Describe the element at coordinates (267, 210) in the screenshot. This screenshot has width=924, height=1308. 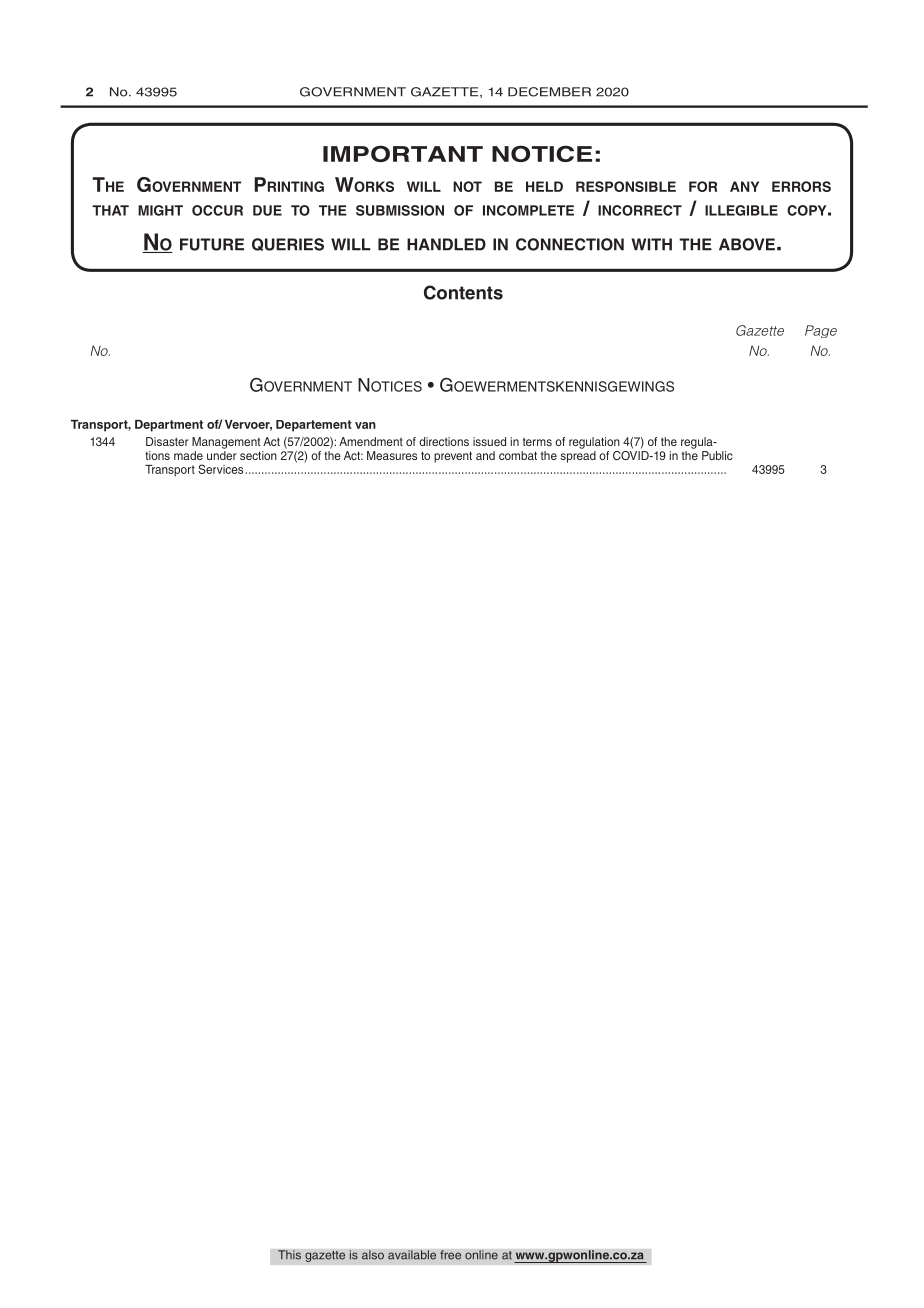
I see `due` at that location.
